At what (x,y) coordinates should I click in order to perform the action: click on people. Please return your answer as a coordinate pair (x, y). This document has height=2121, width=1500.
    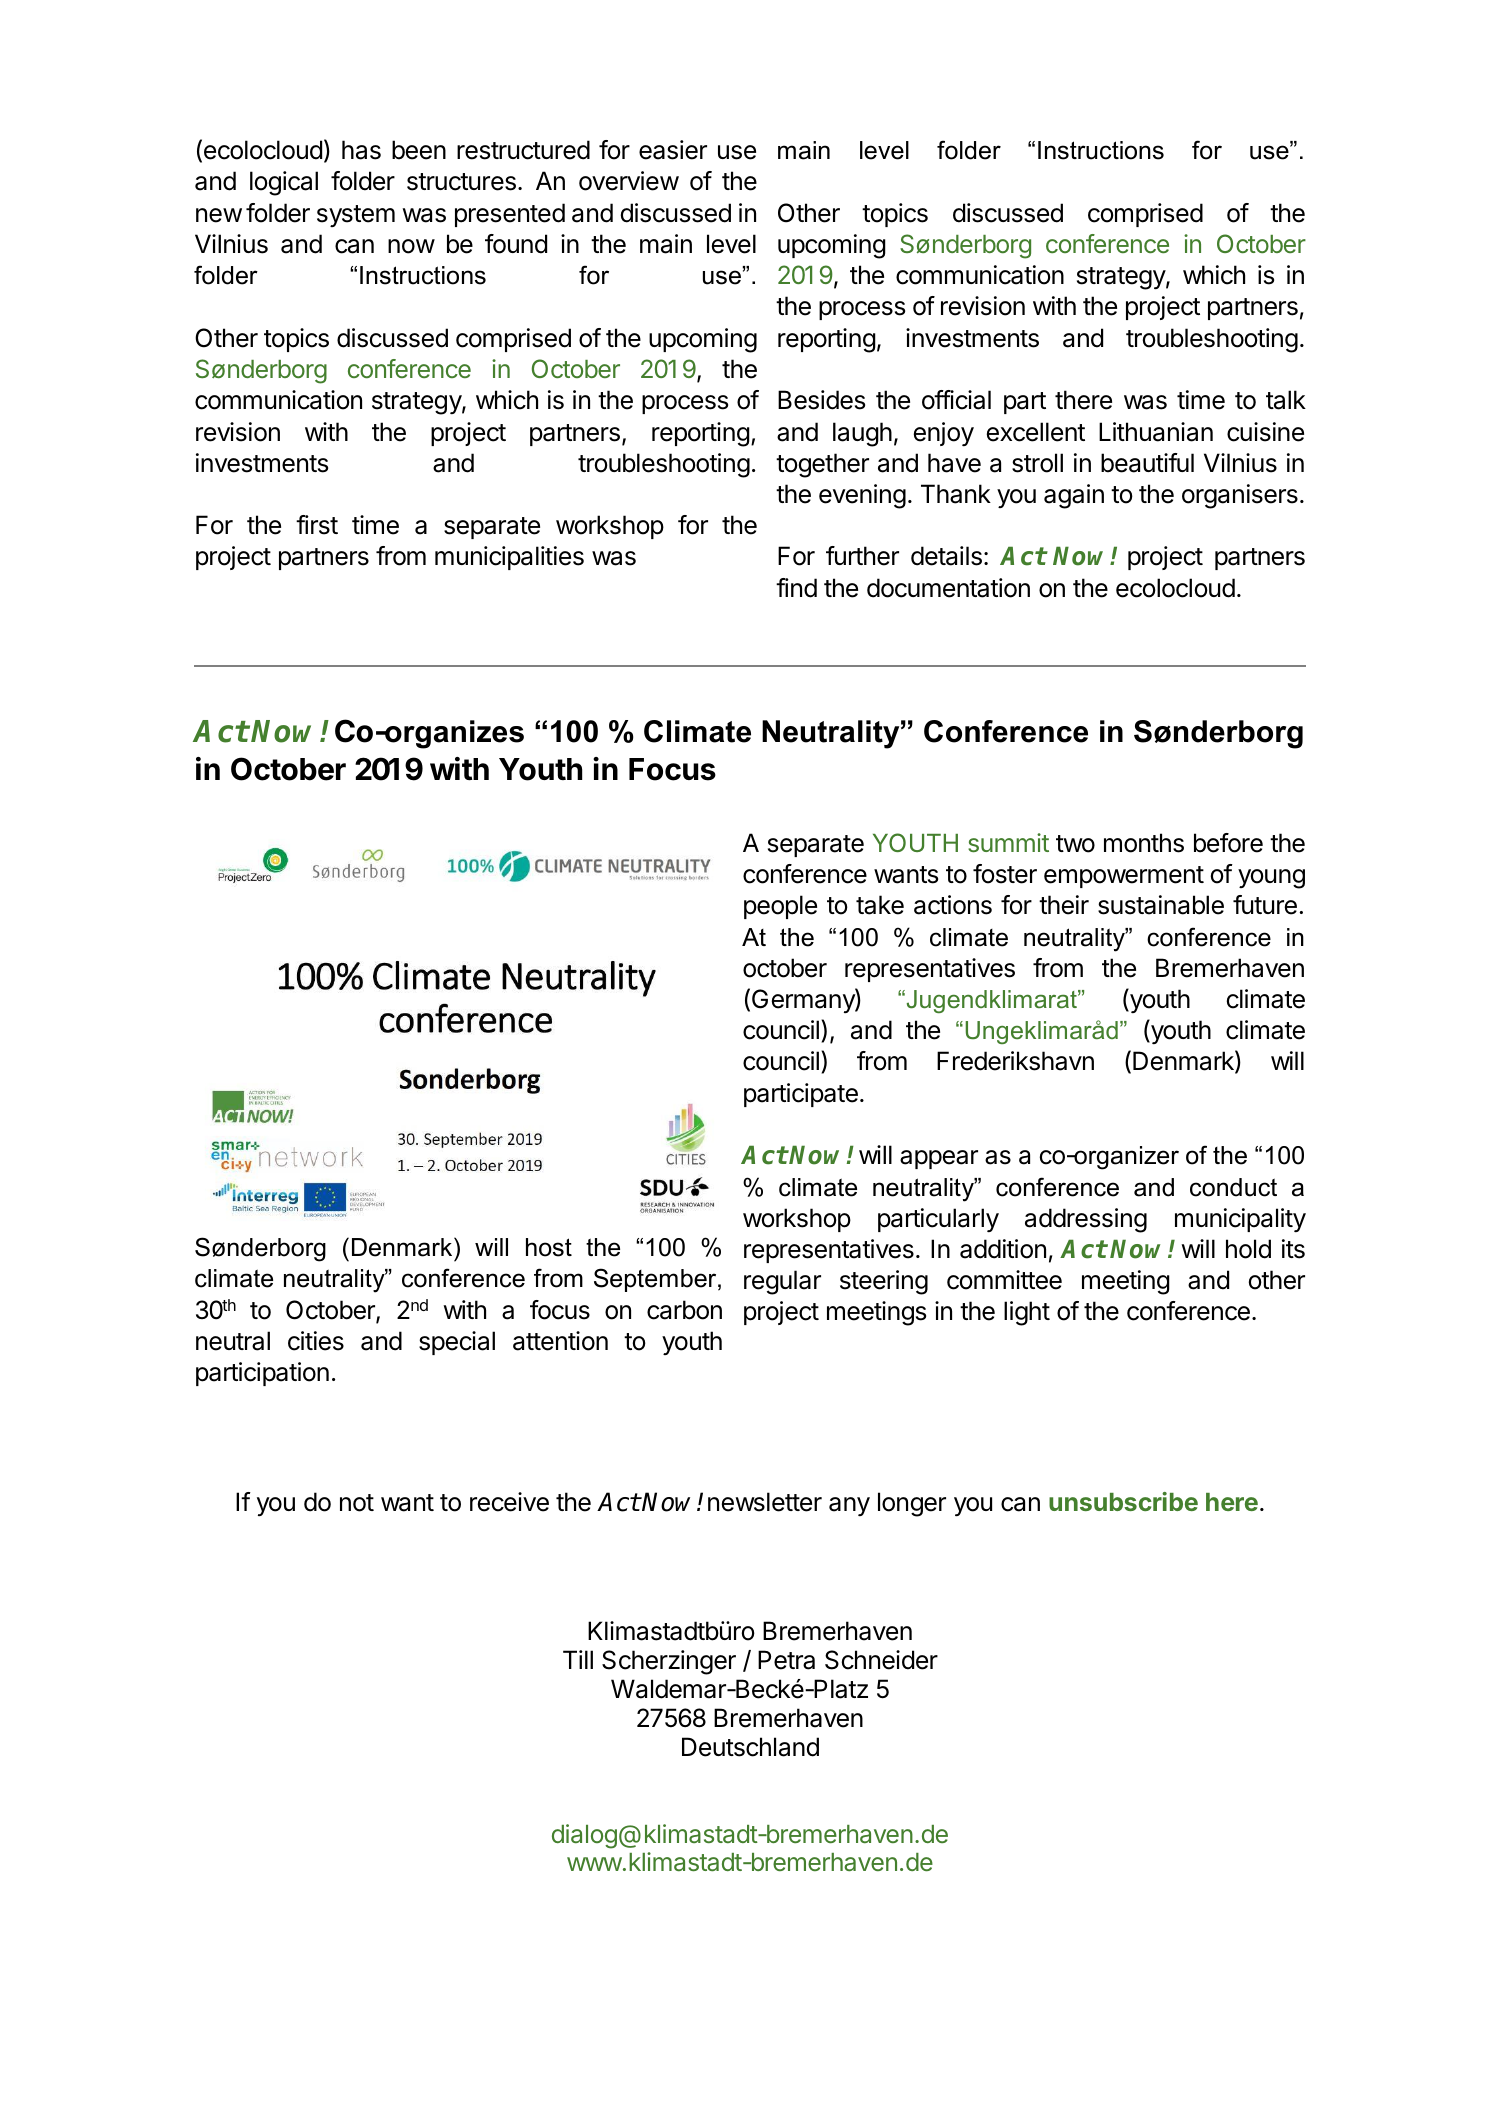
    Looking at the image, I should click on (780, 907).
